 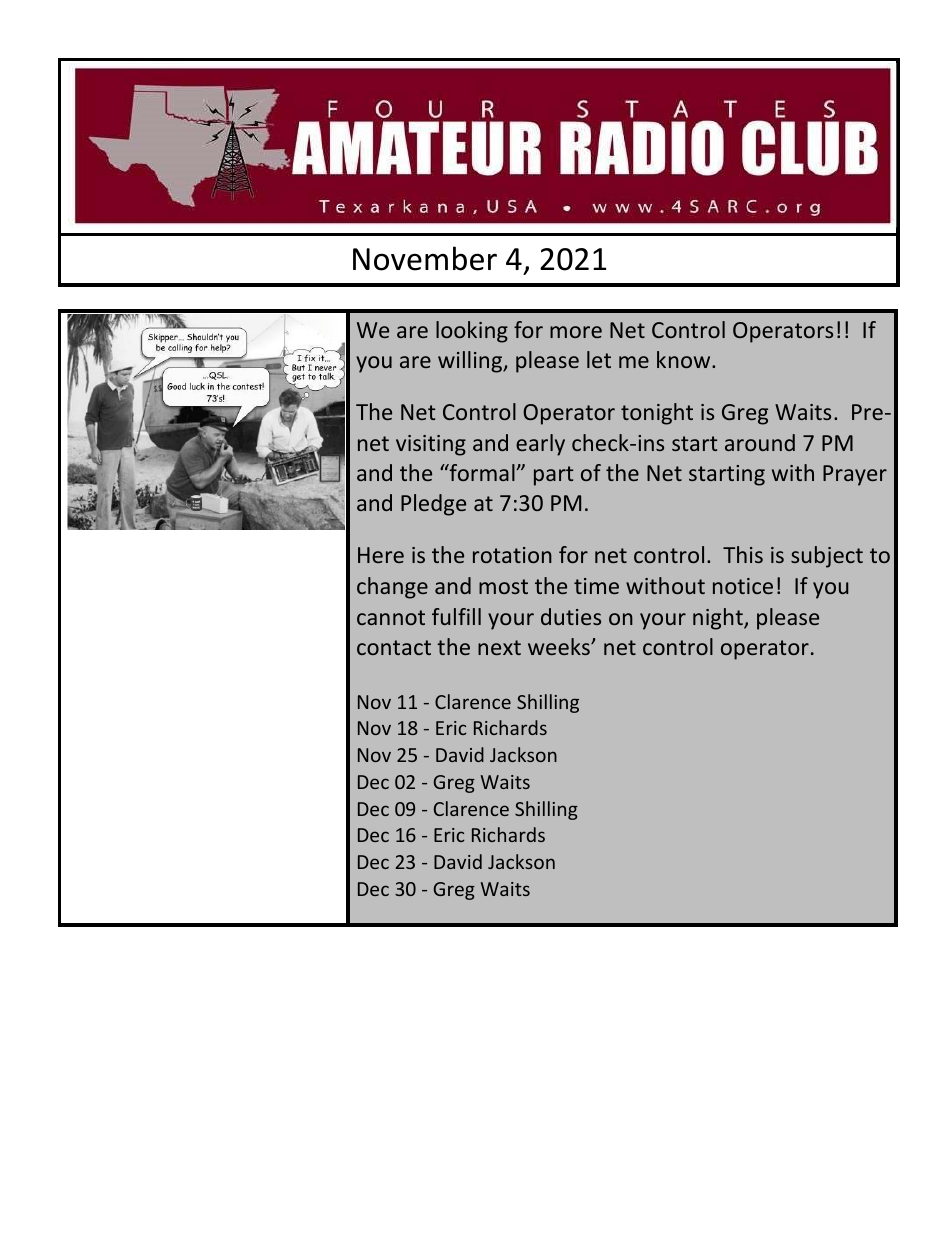 I want to click on know, so click(x=685, y=359).
